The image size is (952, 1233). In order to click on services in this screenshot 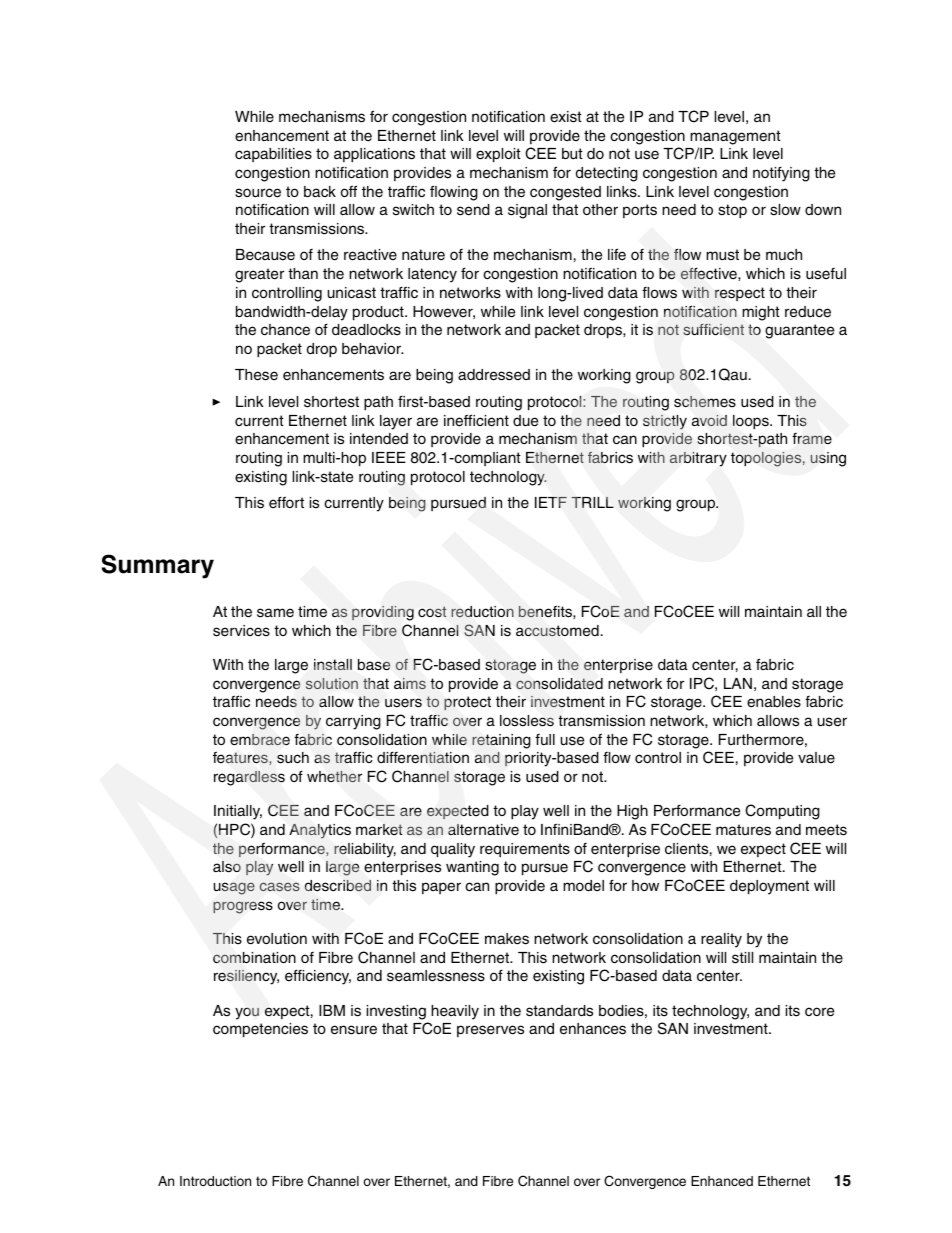, I will do `click(241, 631)`.
